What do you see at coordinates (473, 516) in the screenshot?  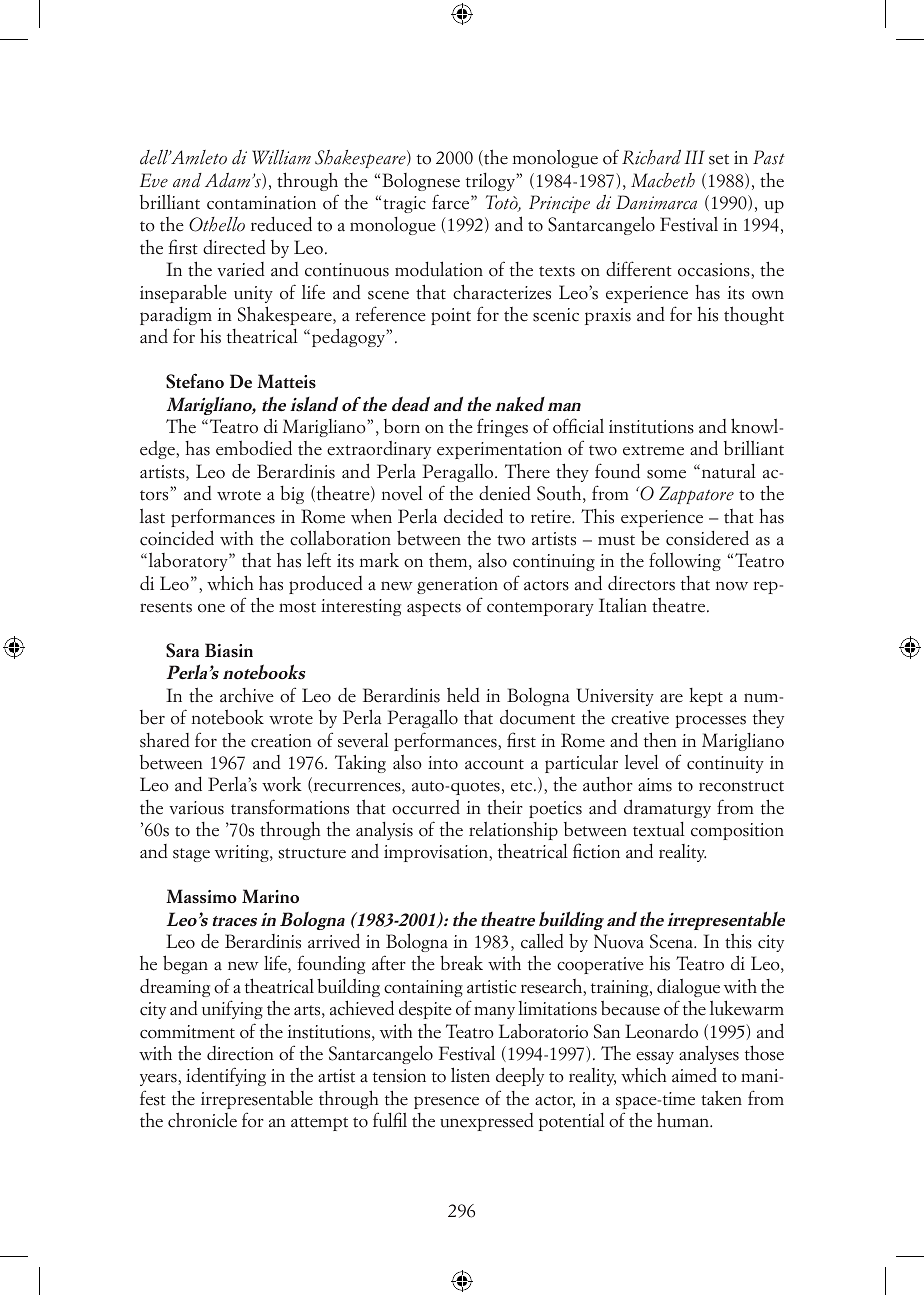 I see `decided` at bounding box center [473, 516].
